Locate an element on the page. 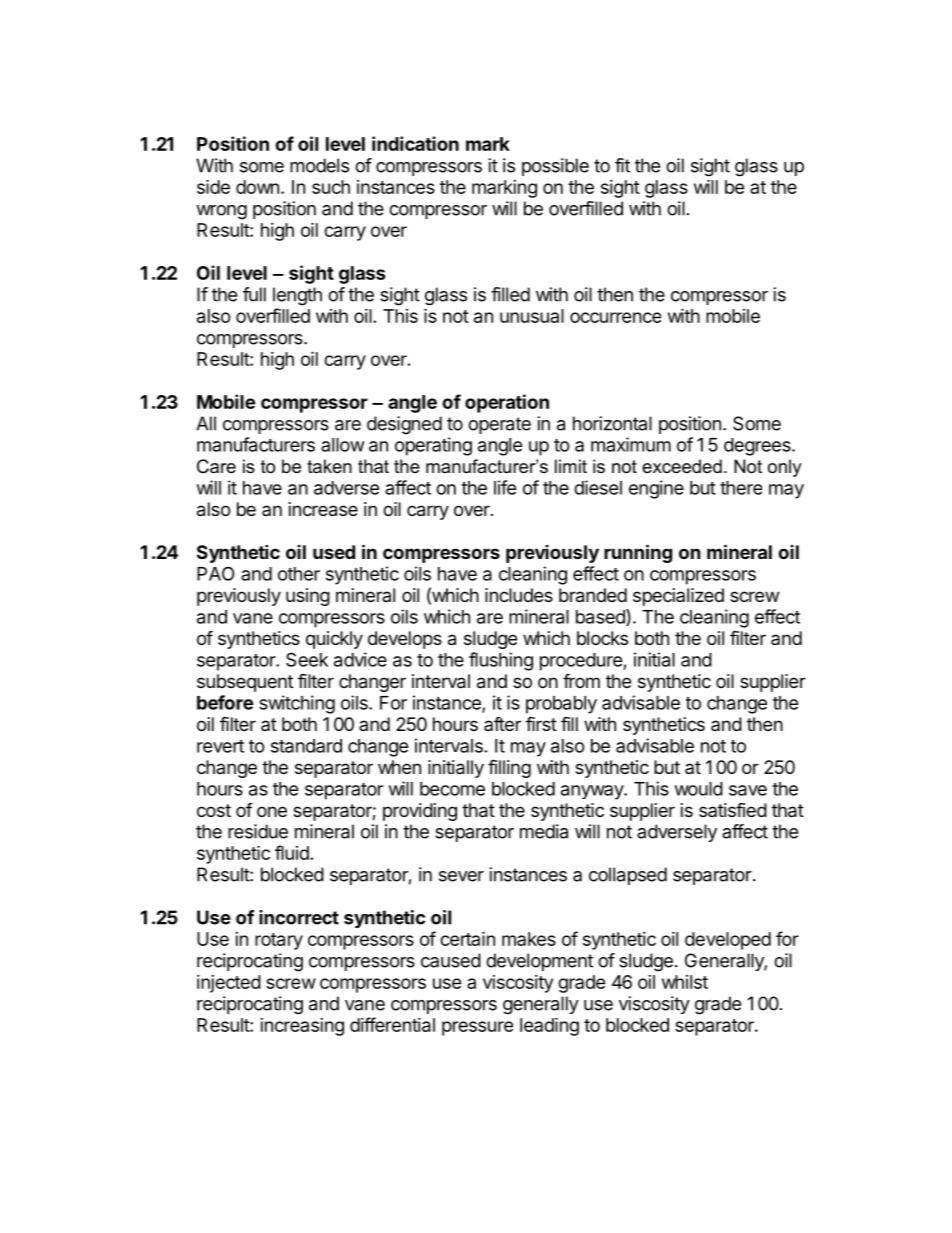 This page has width=952, height=1233. after is located at coordinates (502, 724).
